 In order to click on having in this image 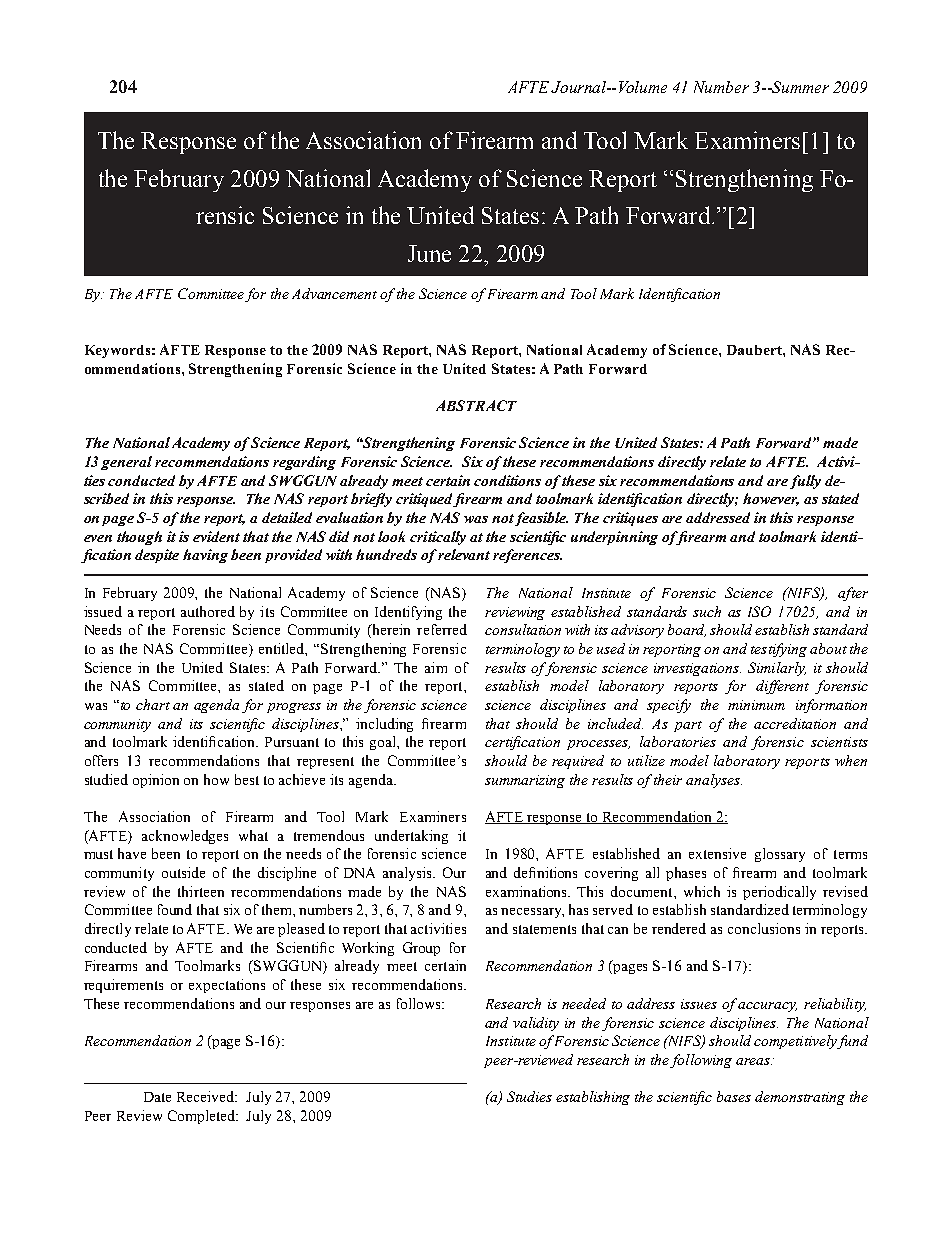, I will do `click(205, 556)`.
